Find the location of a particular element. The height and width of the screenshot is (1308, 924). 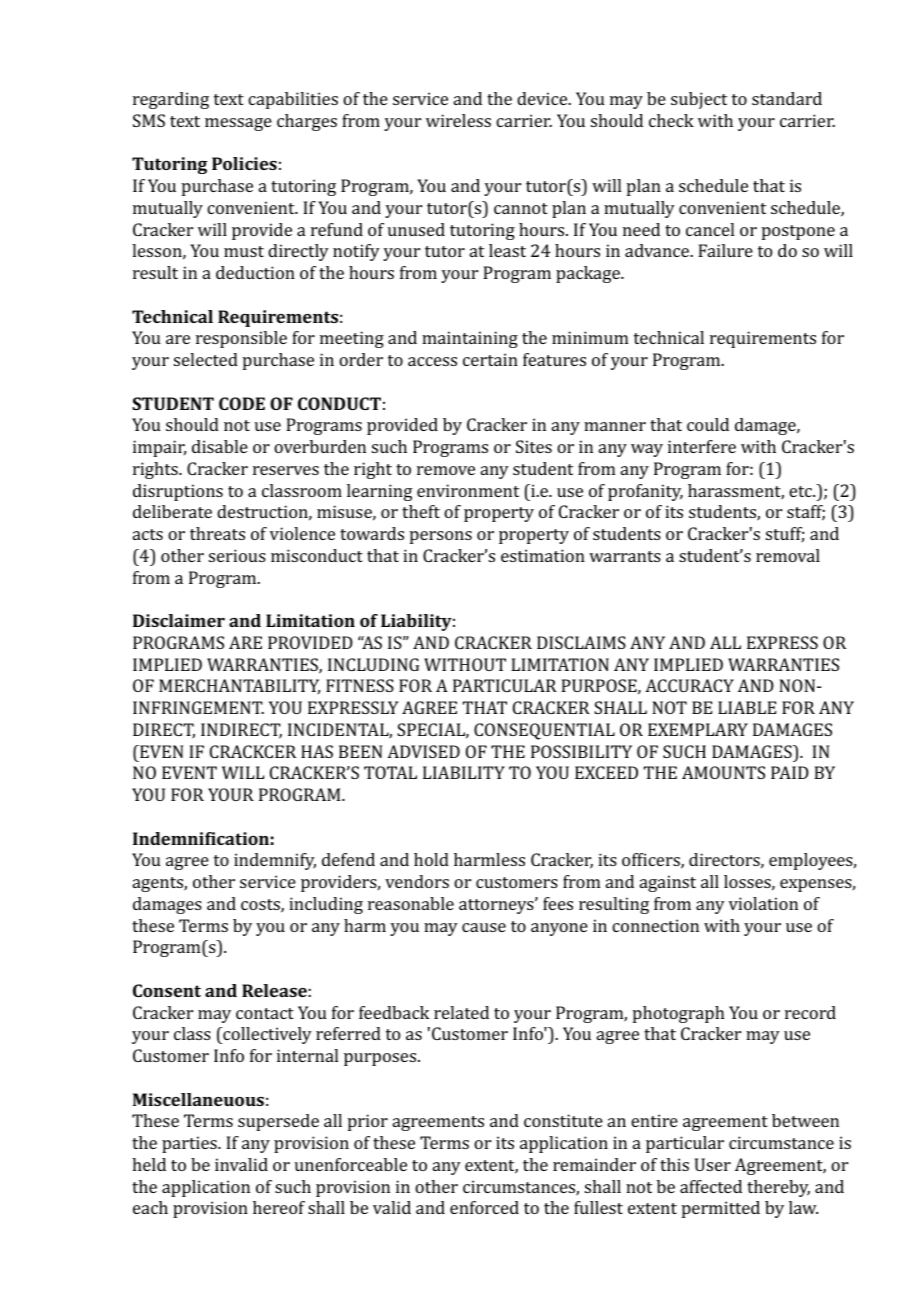

wireless is located at coordinates (458, 120).
